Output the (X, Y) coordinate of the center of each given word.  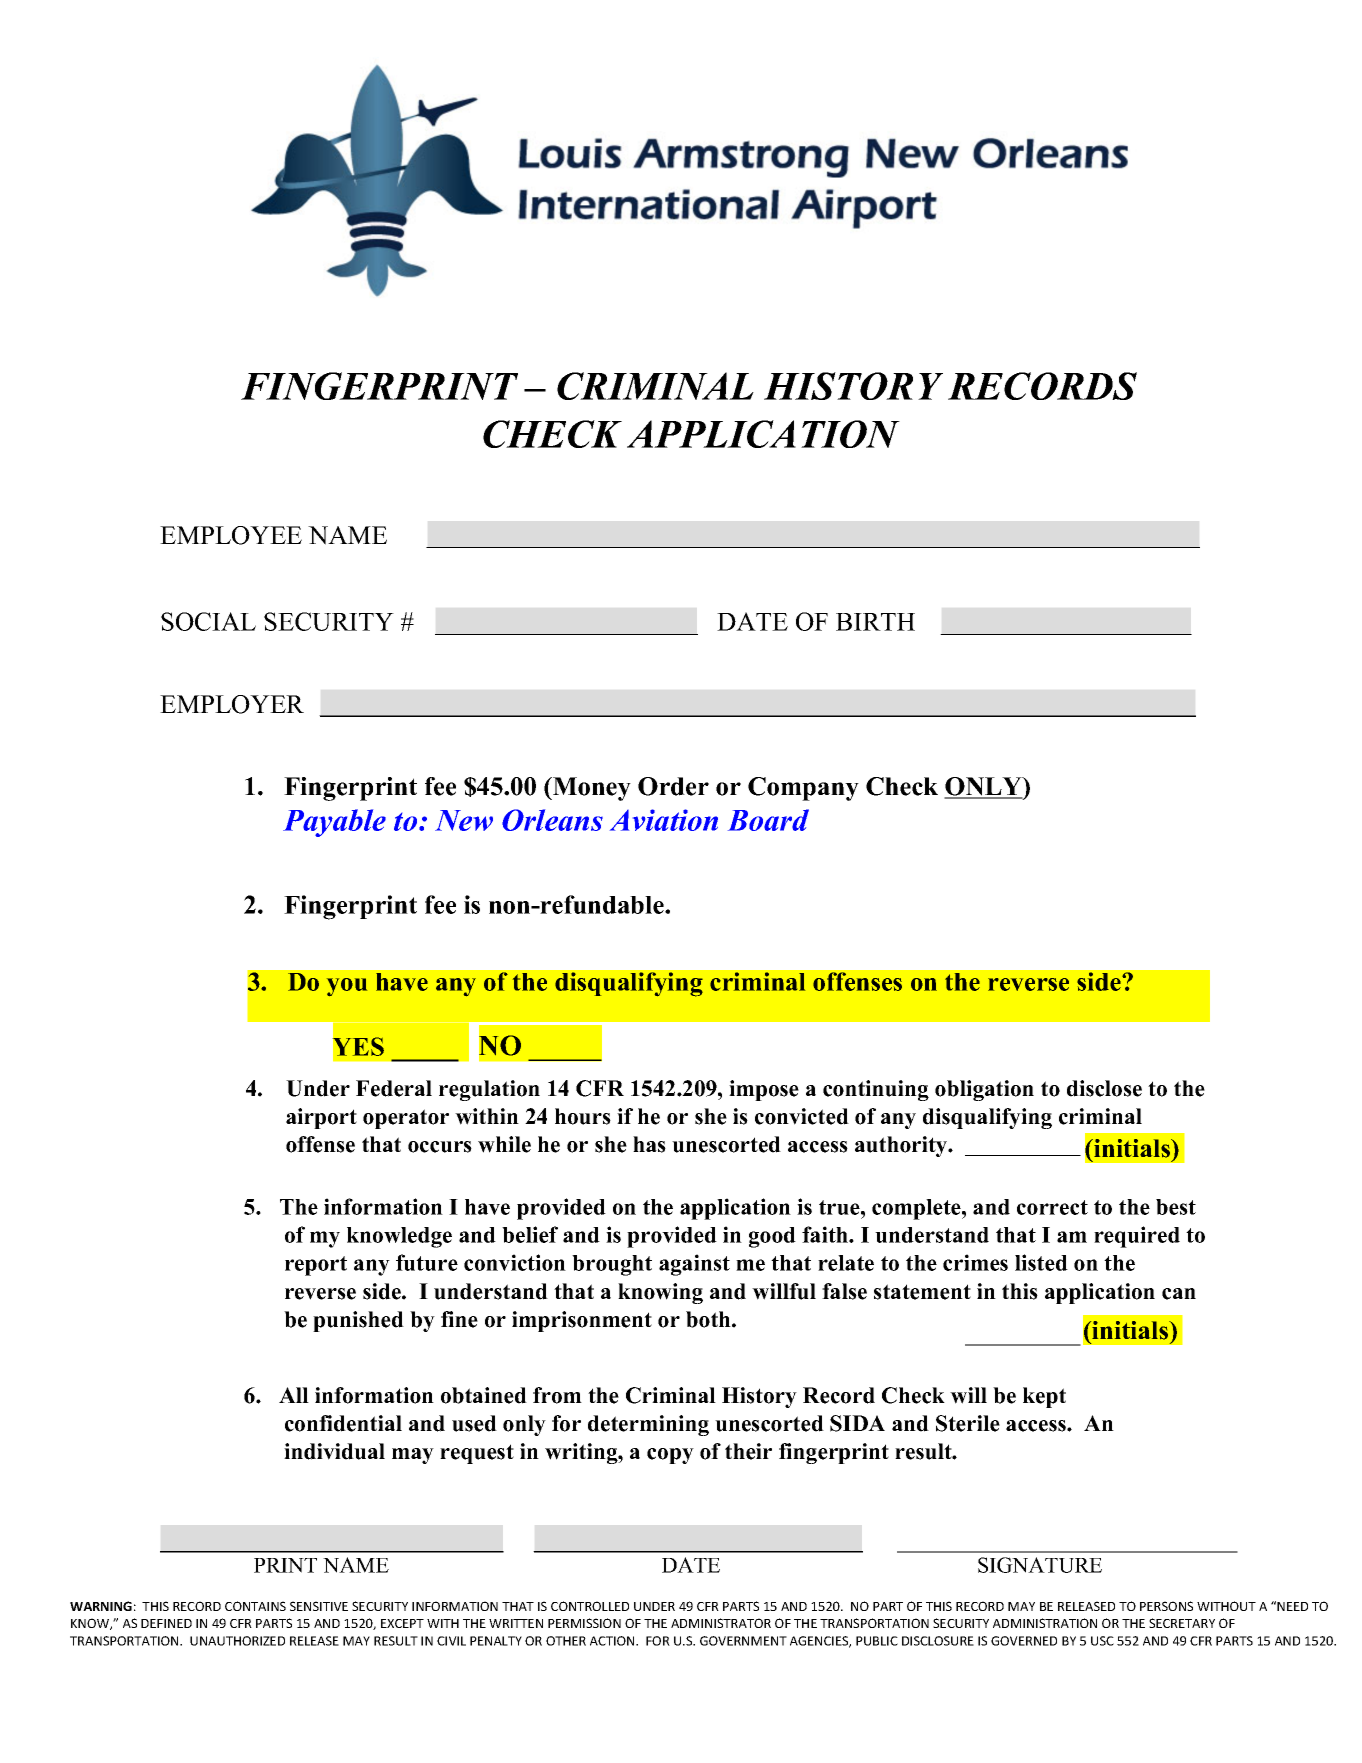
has (649, 1144)
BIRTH (875, 622)
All (294, 1395)
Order (673, 786)
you (347, 987)
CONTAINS (255, 1606)
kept (1044, 1397)
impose (764, 1090)
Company (803, 789)
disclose (1104, 1088)
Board (768, 820)
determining (648, 1425)
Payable (334, 823)
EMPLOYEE (231, 535)
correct (1052, 1207)
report (316, 1266)
